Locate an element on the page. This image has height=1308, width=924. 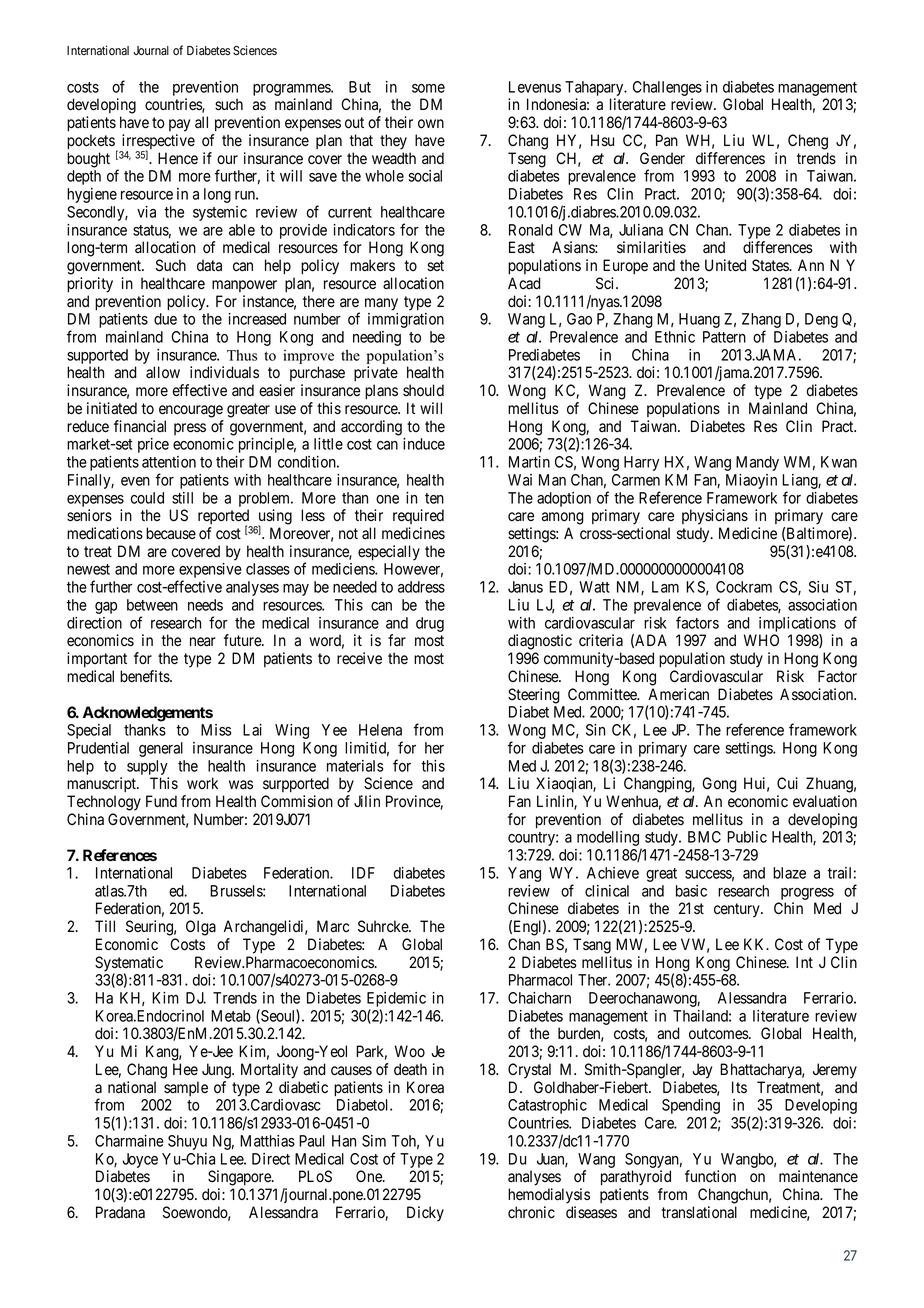
Joyce is located at coordinates (140, 1160).
